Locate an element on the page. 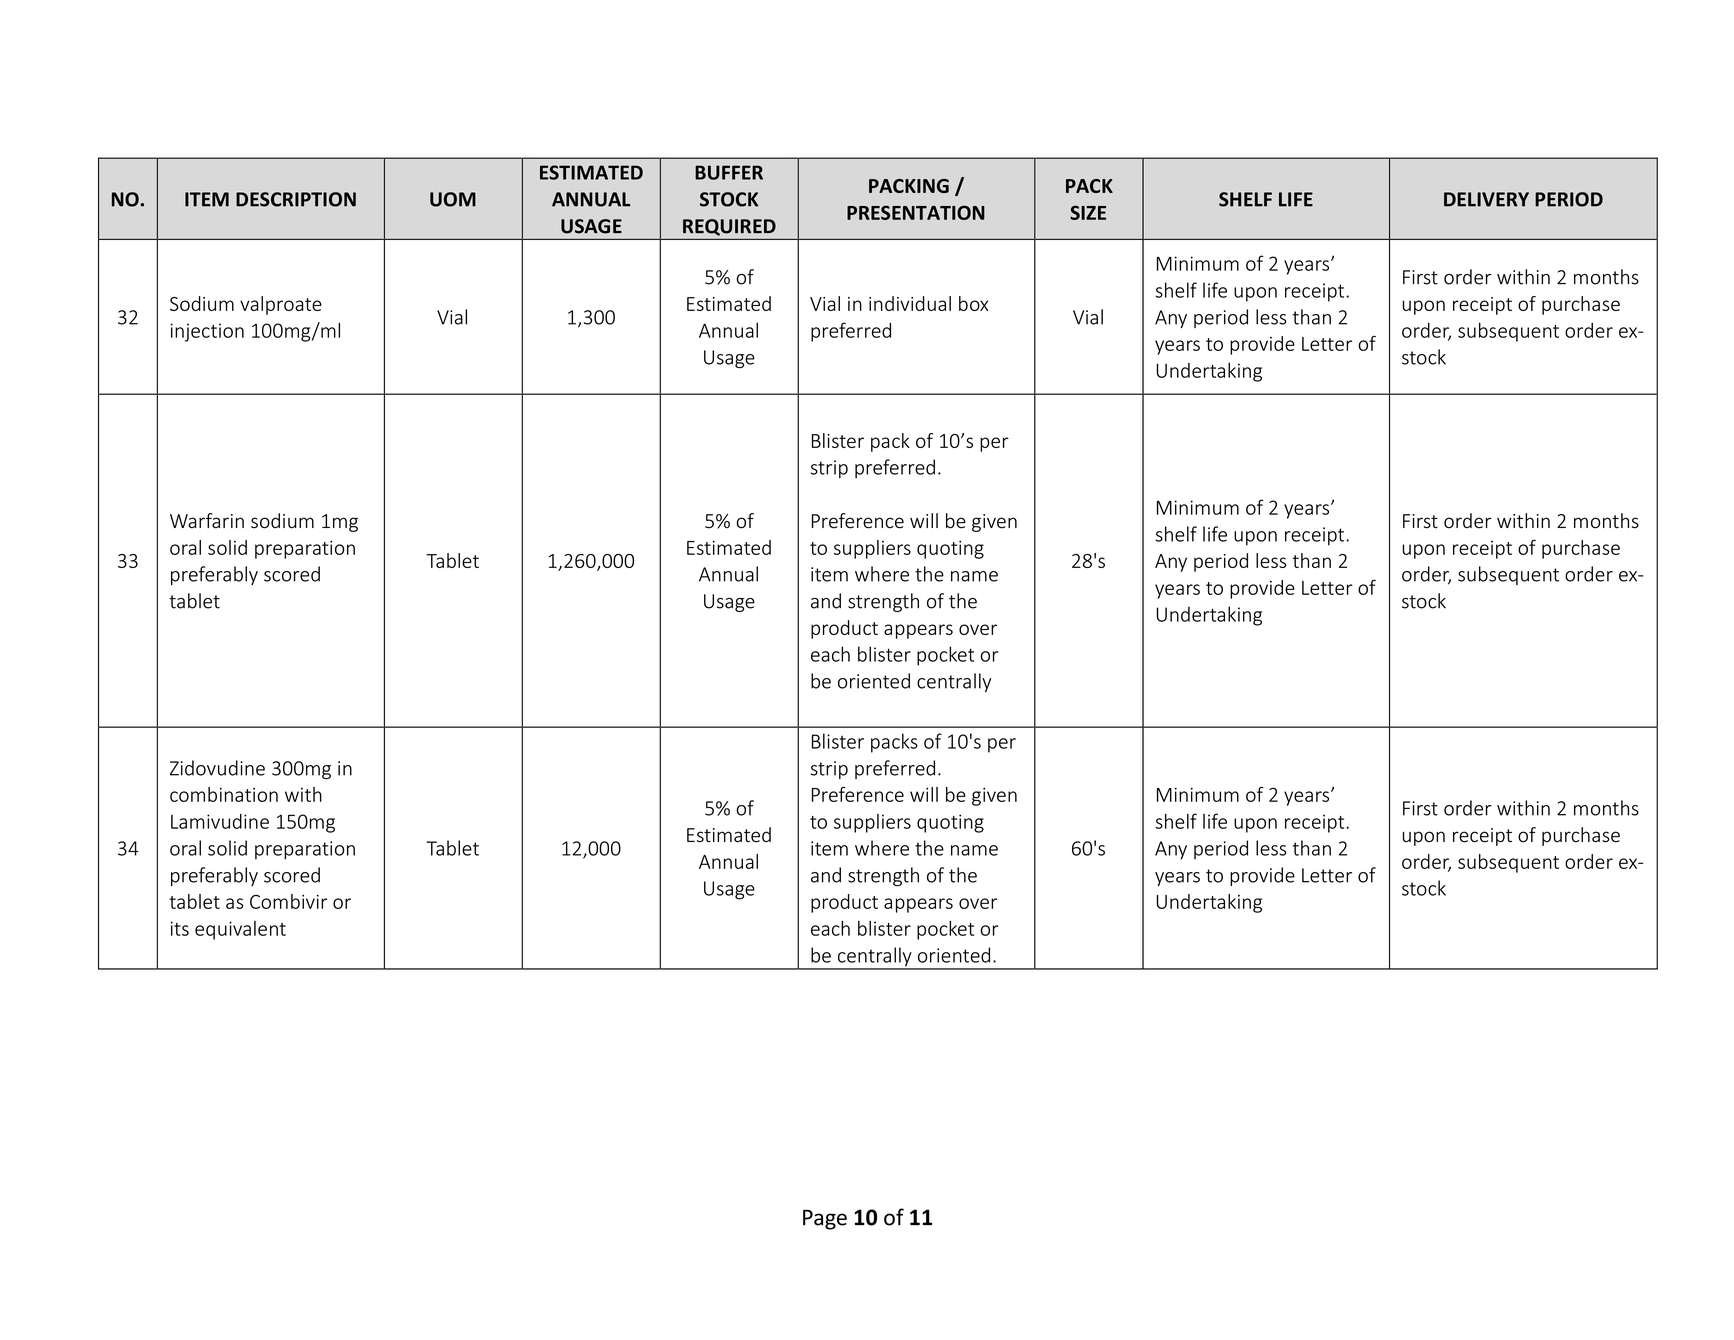  combination is located at coordinates (224, 794).
